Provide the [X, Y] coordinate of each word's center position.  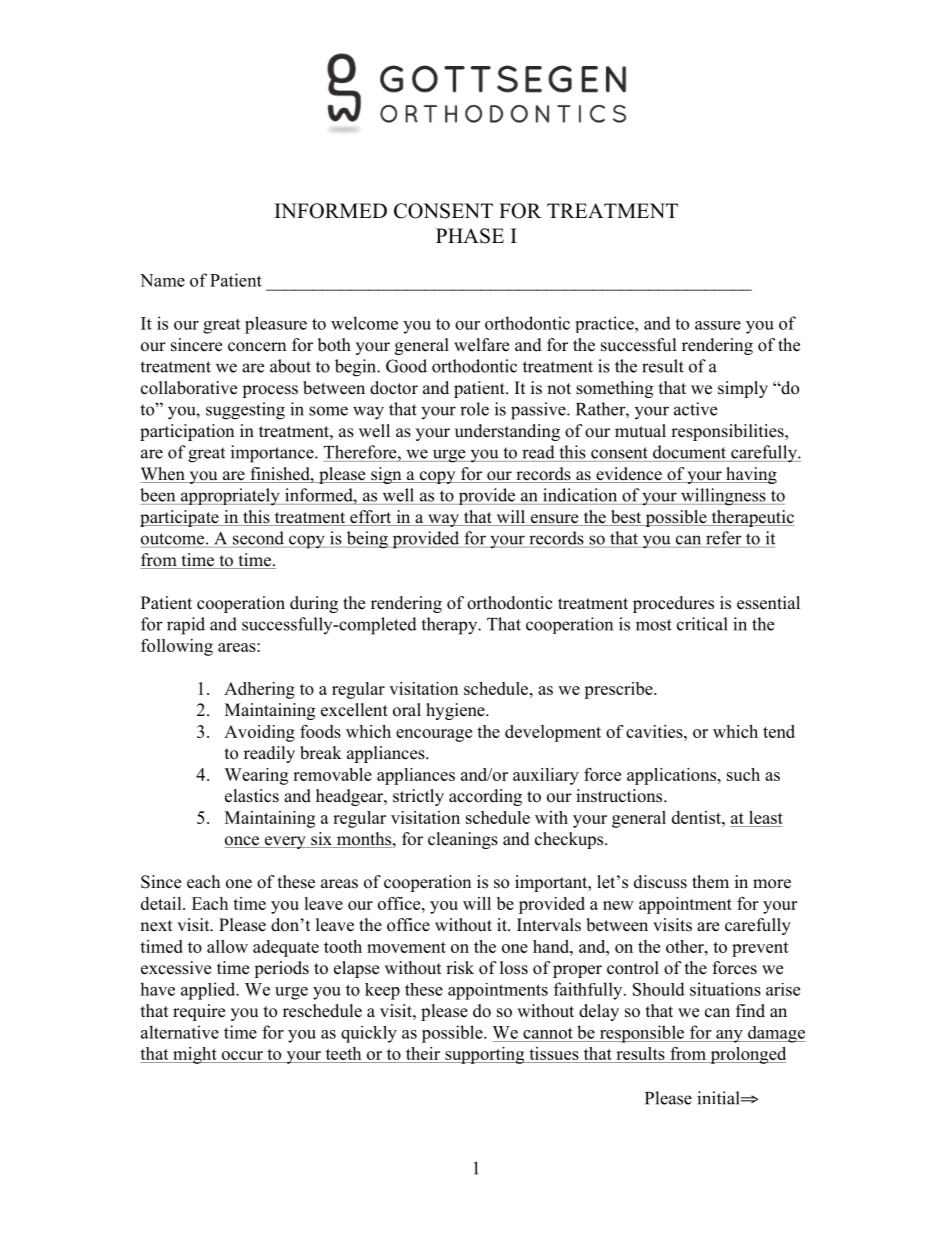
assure [718, 325]
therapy [450, 626]
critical [702, 624]
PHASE [470, 236]
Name [162, 280]
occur [242, 1057]
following [177, 647]
